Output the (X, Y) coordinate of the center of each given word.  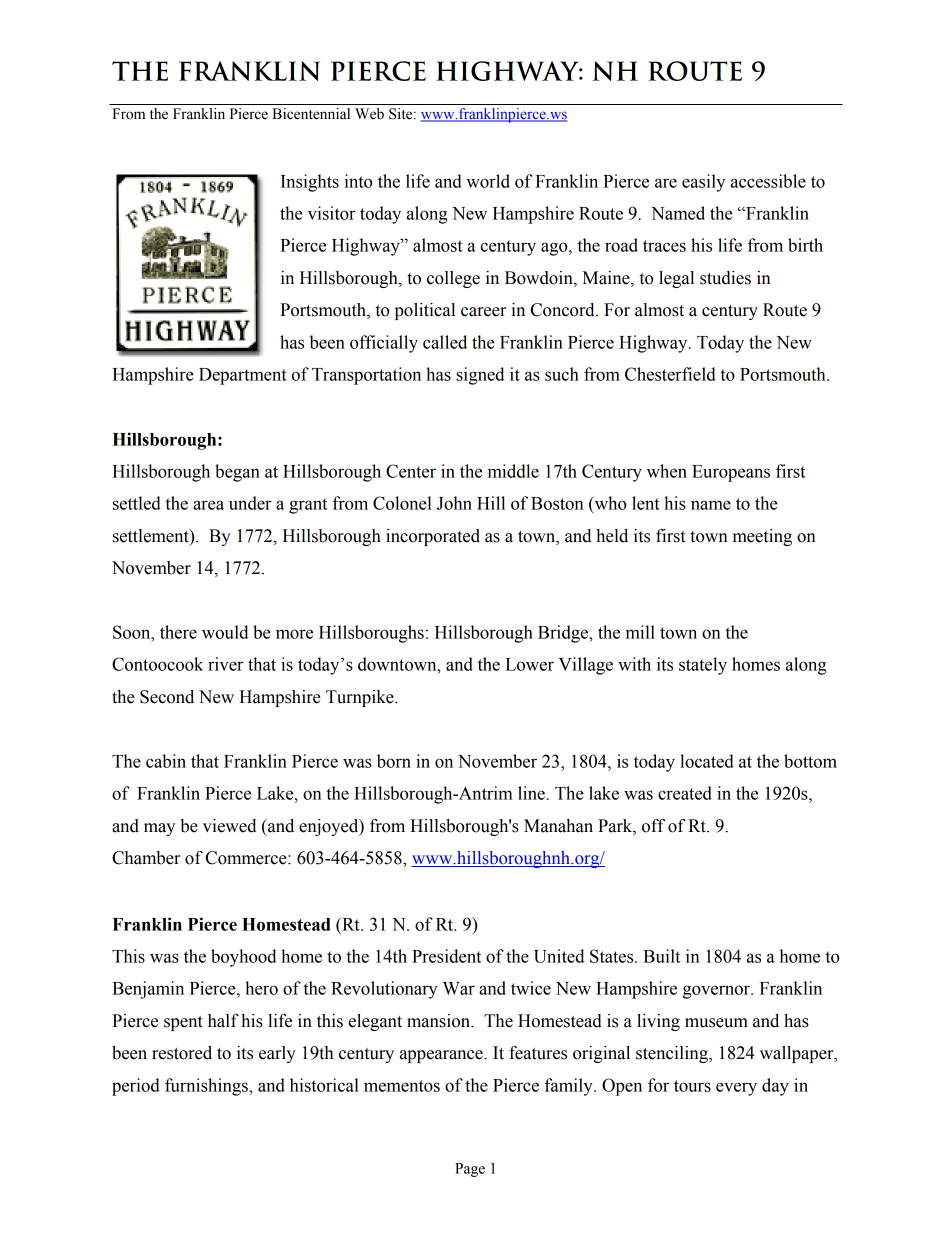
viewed (229, 826)
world (488, 181)
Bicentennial (311, 114)
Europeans (731, 473)
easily (703, 183)
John (454, 503)
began (237, 473)
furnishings (207, 1087)
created (685, 793)
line (531, 793)
